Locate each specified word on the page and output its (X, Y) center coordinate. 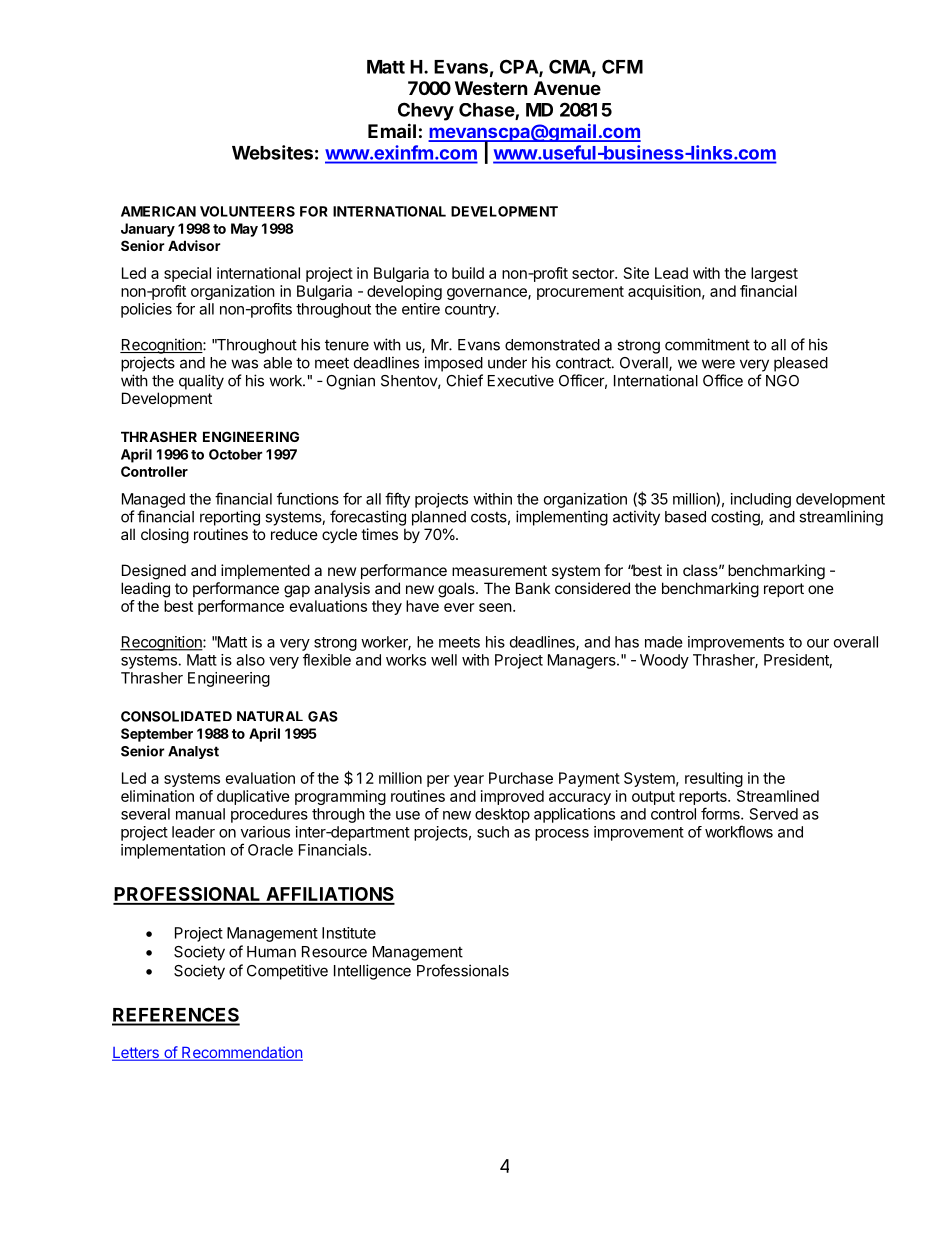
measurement (499, 570)
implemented (265, 571)
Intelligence (372, 972)
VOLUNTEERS (247, 211)
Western (491, 88)
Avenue (567, 88)
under (507, 363)
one (821, 589)
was (244, 364)
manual (200, 814)
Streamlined (778, 796)
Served (774, 814)
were (718, 364)
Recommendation (241, 1053)
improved (512, 797)
